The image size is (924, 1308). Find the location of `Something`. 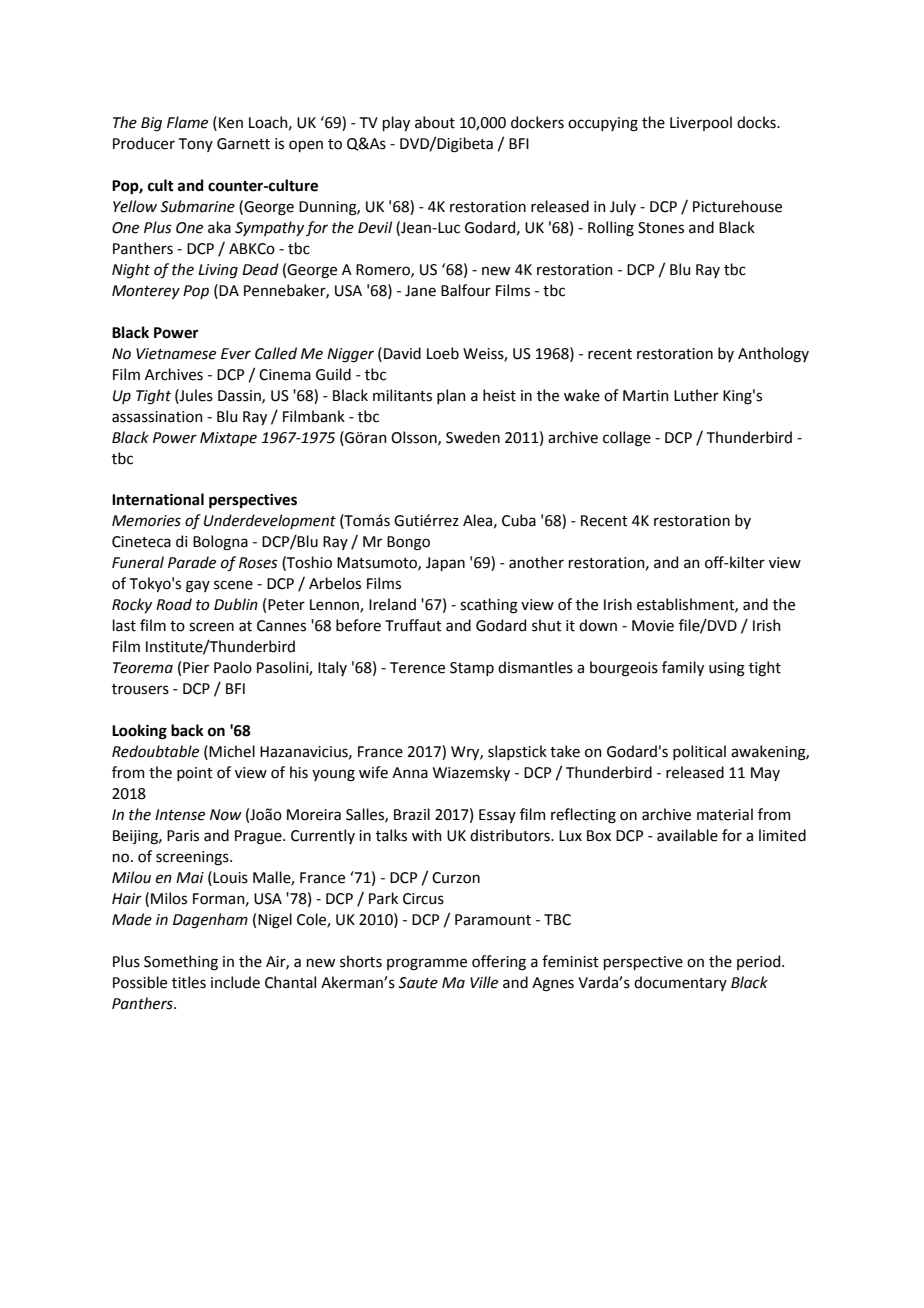

Something is located at coordinates (181, 963).
